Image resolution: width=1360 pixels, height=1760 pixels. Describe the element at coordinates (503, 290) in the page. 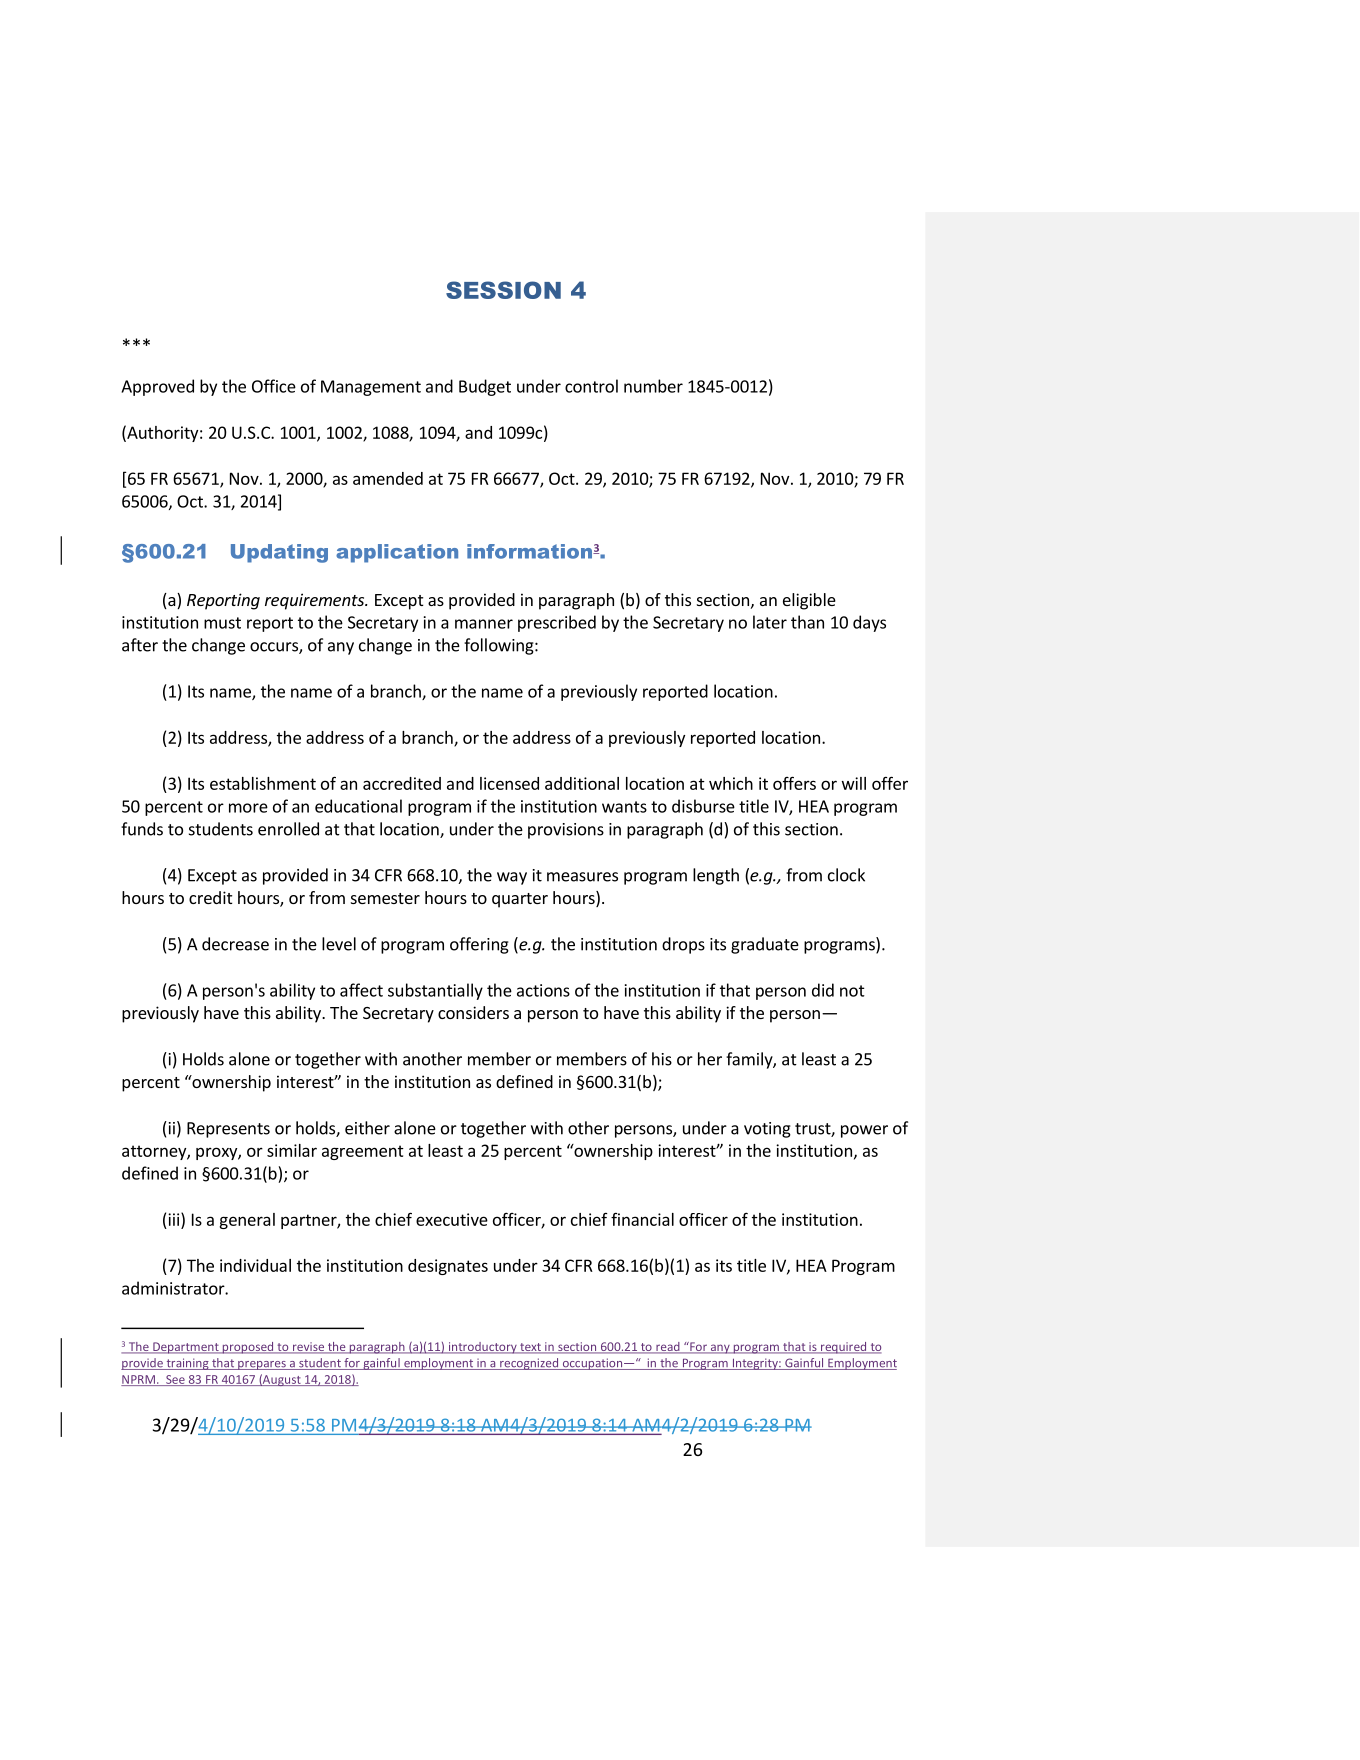

I see `SESSION` at that location.
